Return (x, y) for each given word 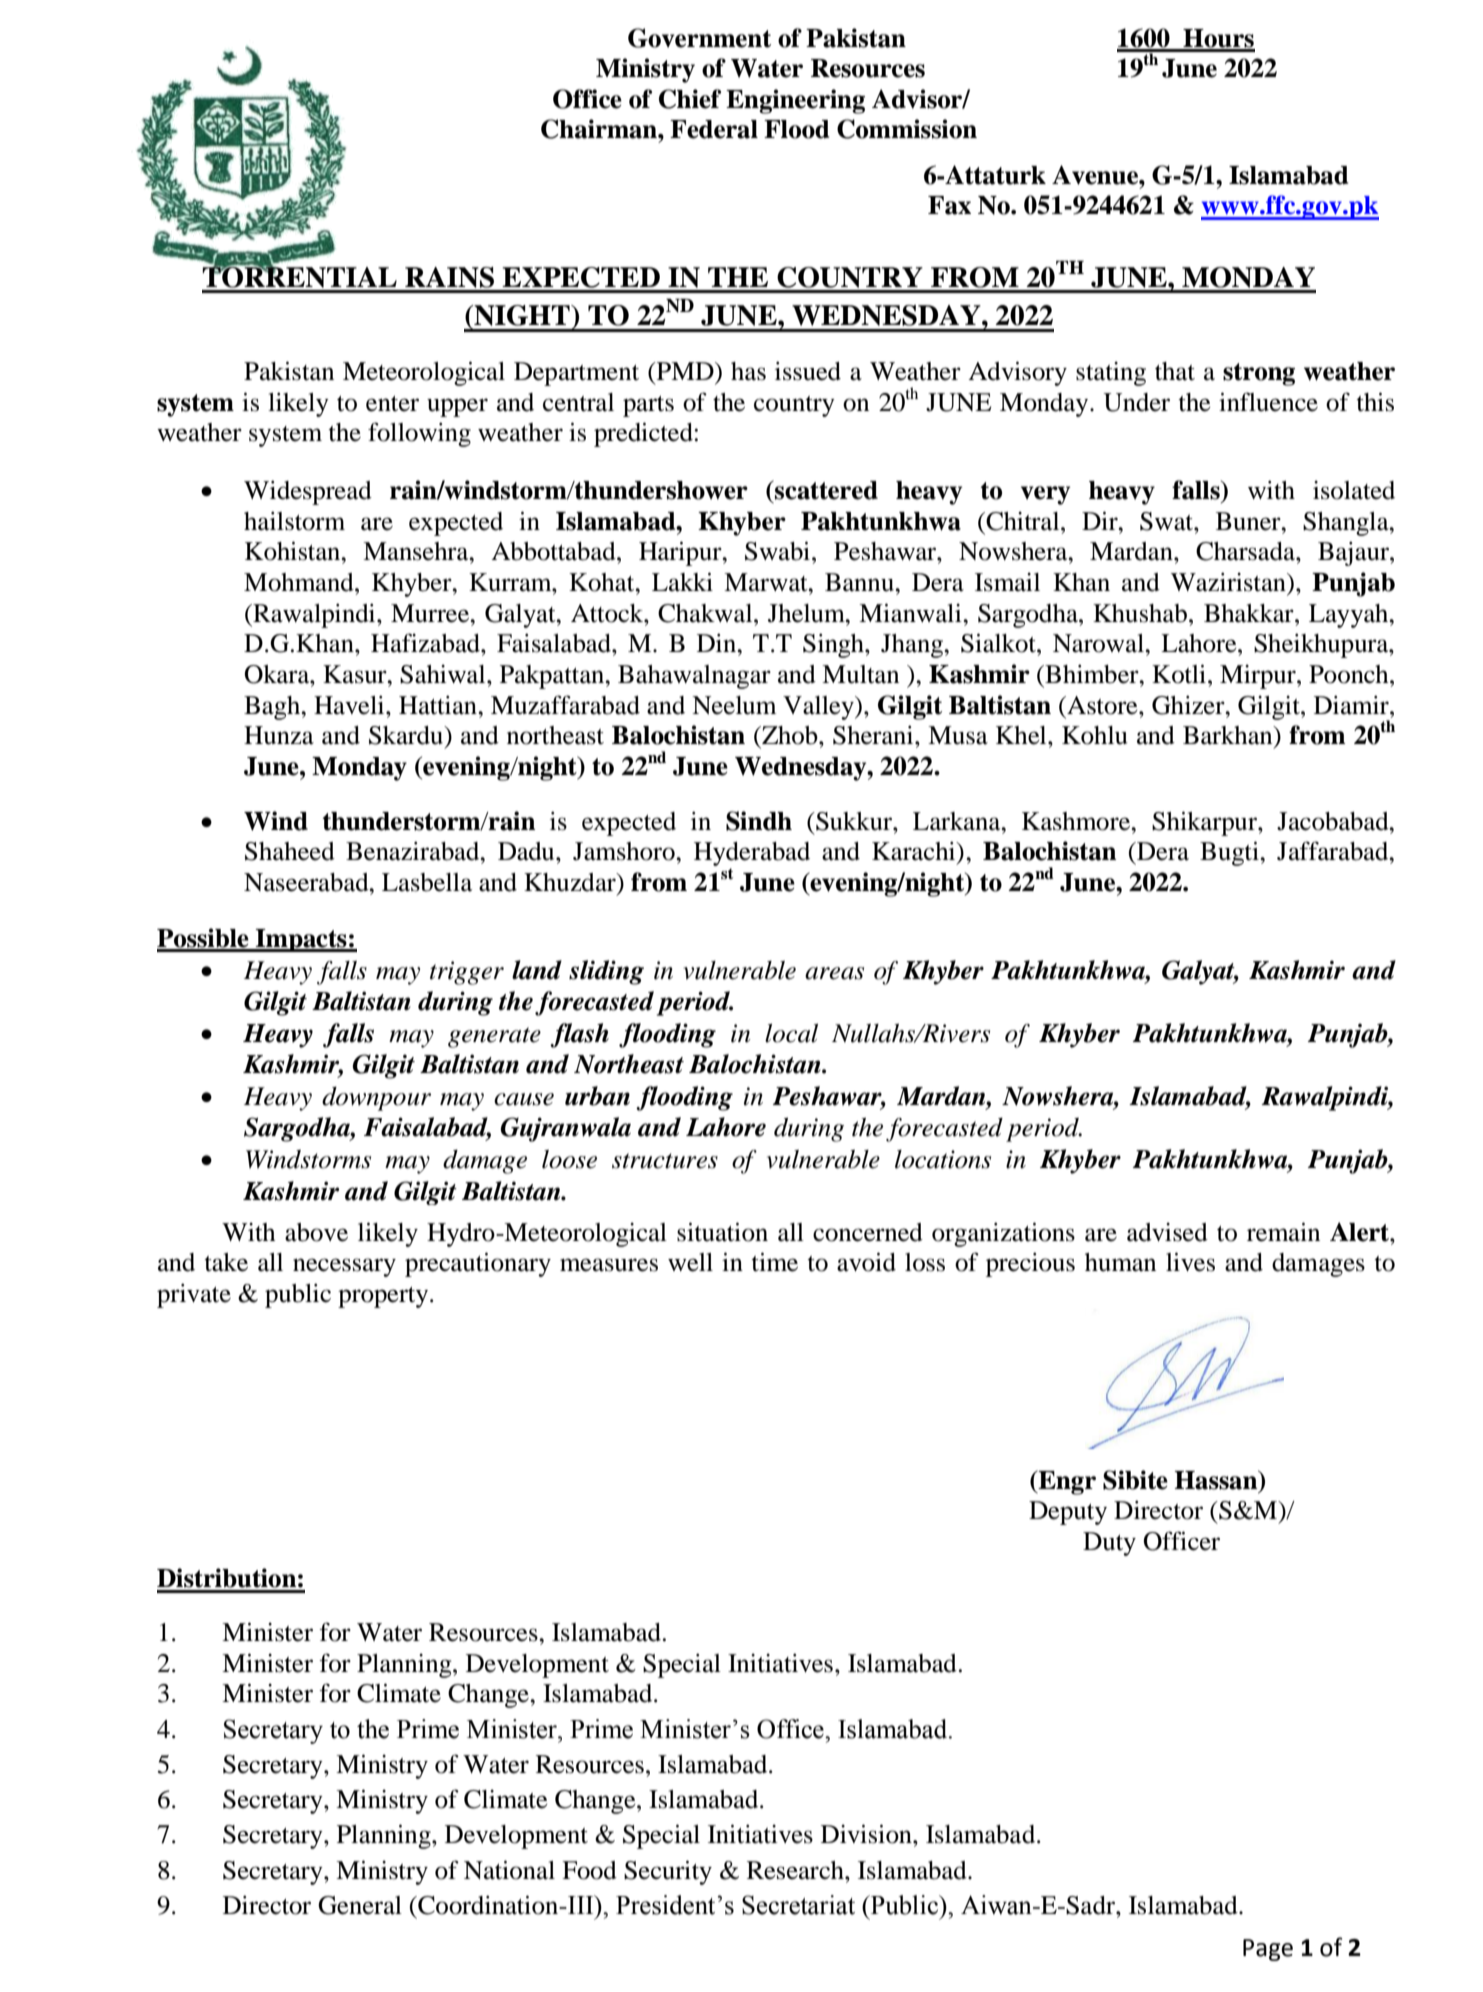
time (775, 1262)
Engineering (795, 101)
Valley (819, 708)
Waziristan (1229, 582)
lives (1190, 1262)
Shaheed (290, 851)
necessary (344, 1267)
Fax (949, 205)
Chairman (600, 129)
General (360, 1905)
